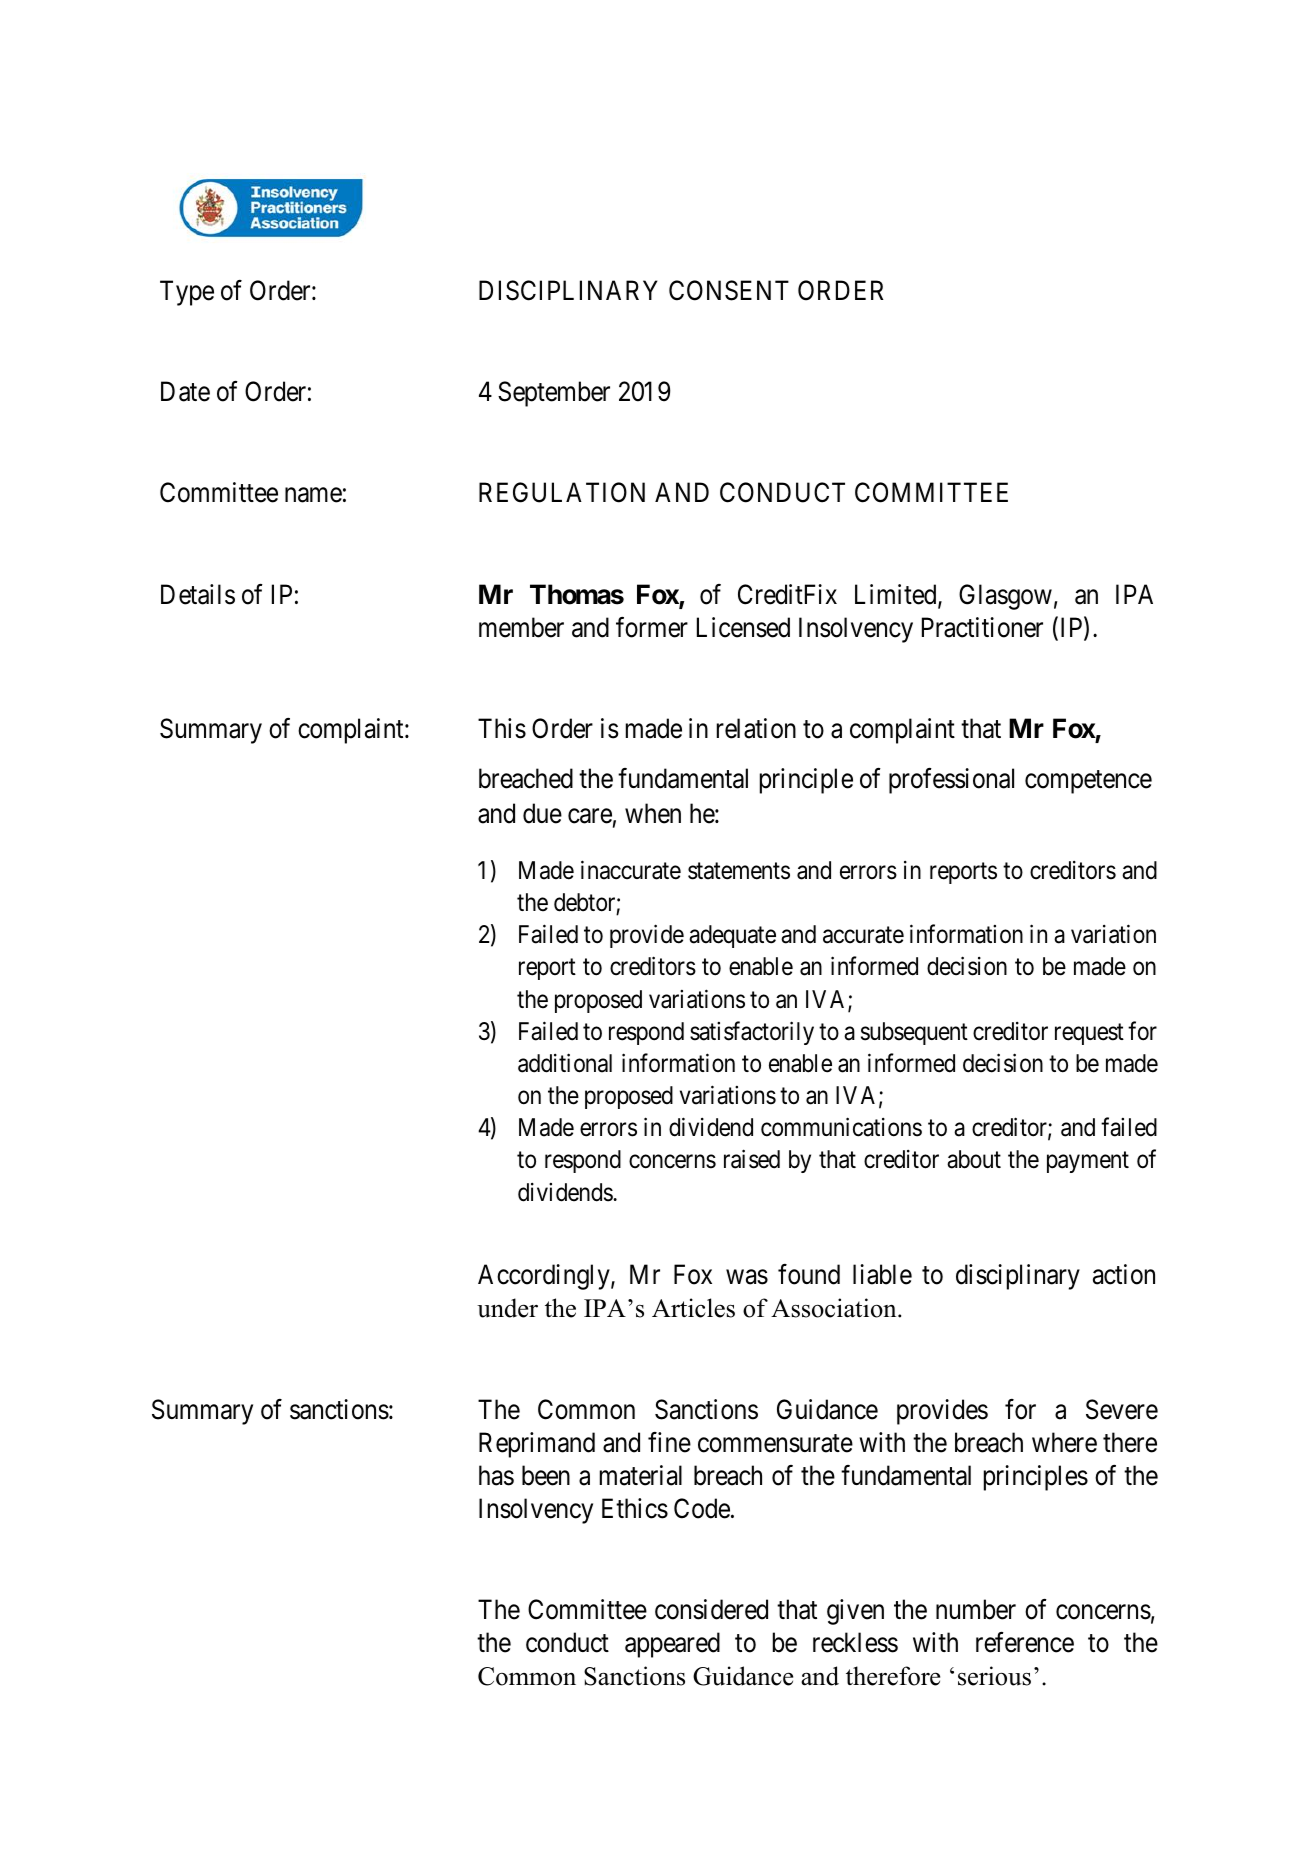  What do you see at coordinates (1124, 1274) in the page?
I see `action` at bounding box center [1124, 1274].
